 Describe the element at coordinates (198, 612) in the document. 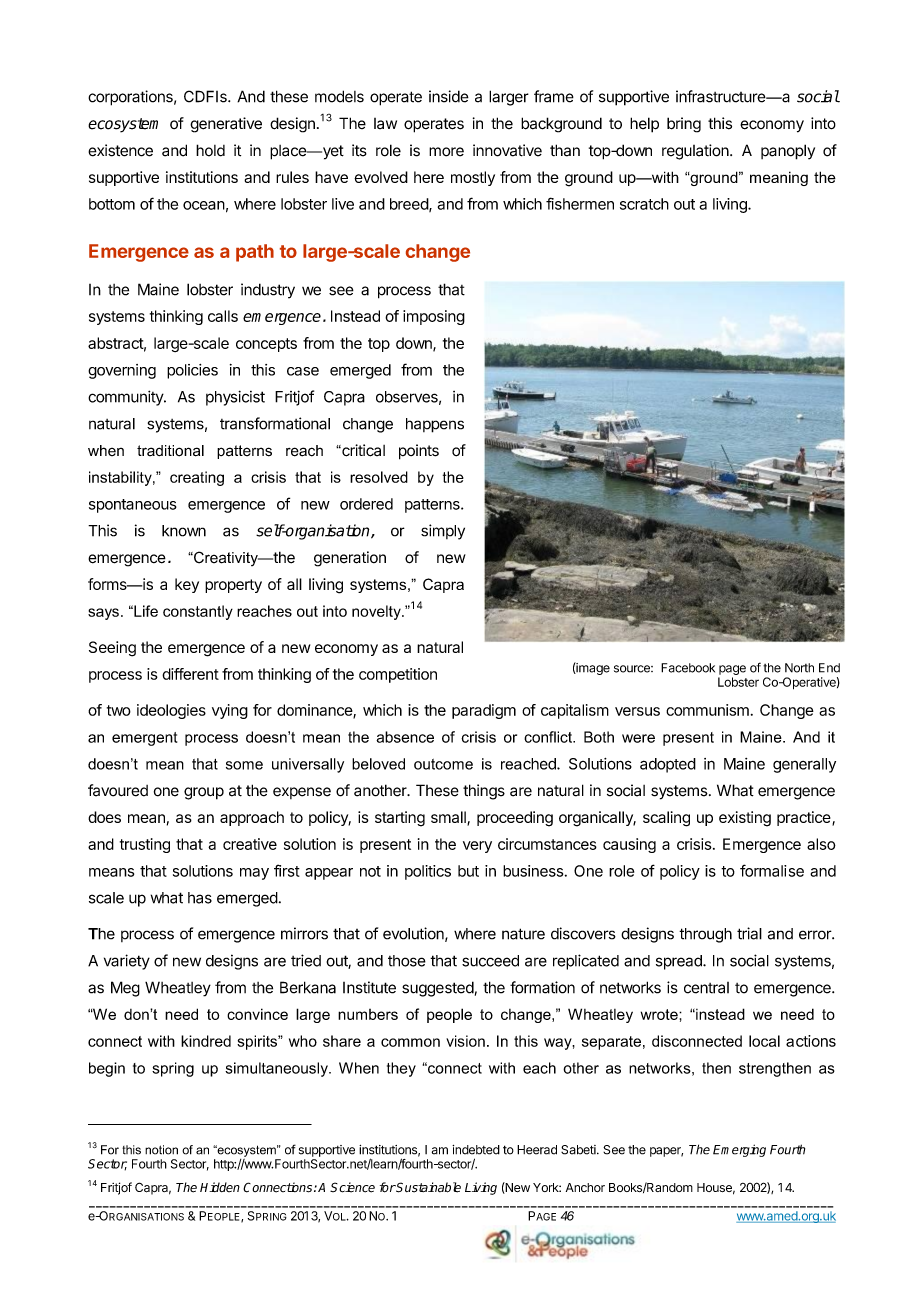

I see `constantly` at that location.
